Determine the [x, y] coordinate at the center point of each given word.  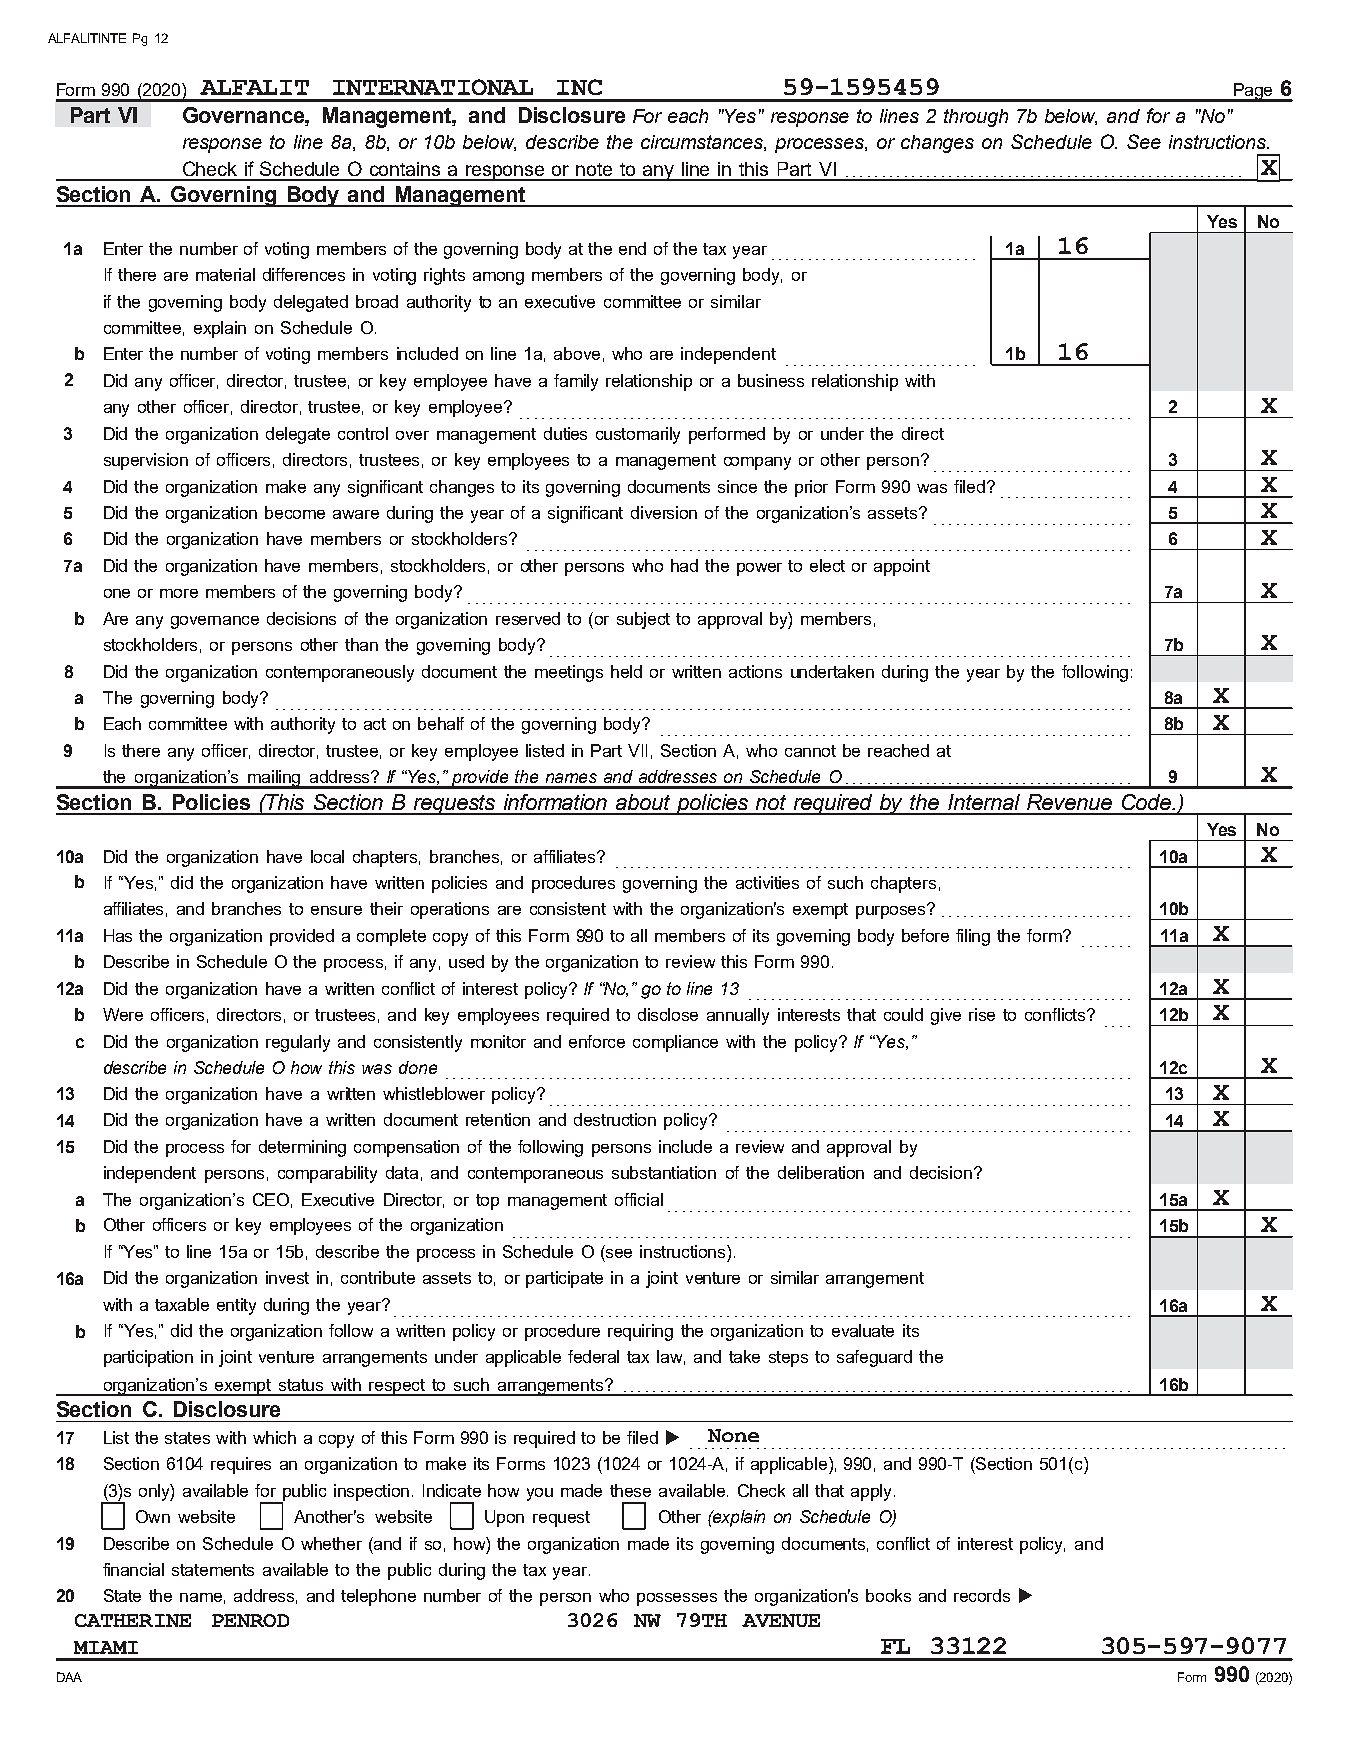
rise [982, 1014]
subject [643, 620]
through [976, 118]
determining [302, 1148]
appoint [902, 567]
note [594, 169]
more [179, 593]
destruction [615, 1119]
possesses [677, 1599]
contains [405, 169]
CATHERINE [133, 1620]
